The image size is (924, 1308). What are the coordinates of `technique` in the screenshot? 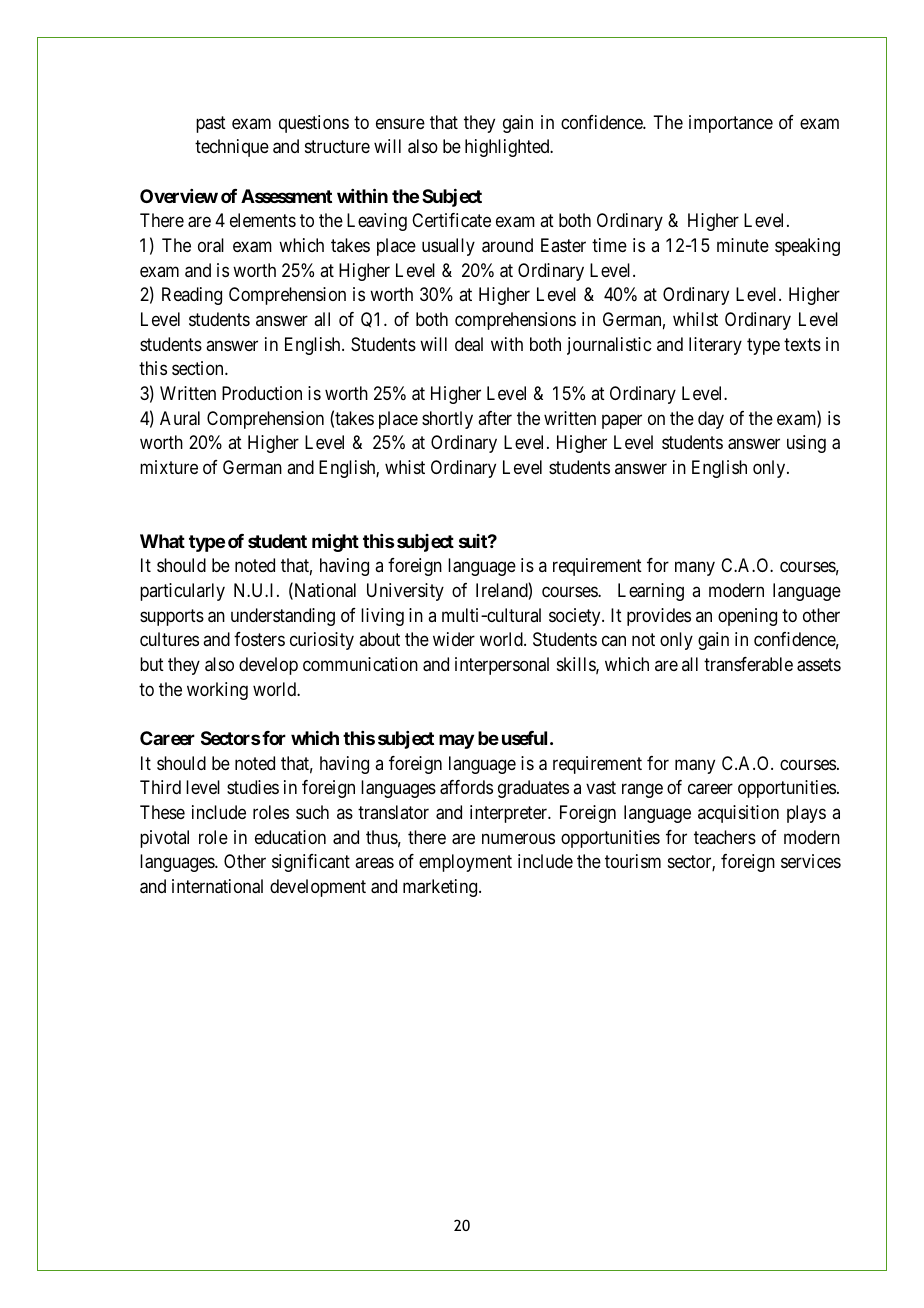 It's located at (232, 148).
